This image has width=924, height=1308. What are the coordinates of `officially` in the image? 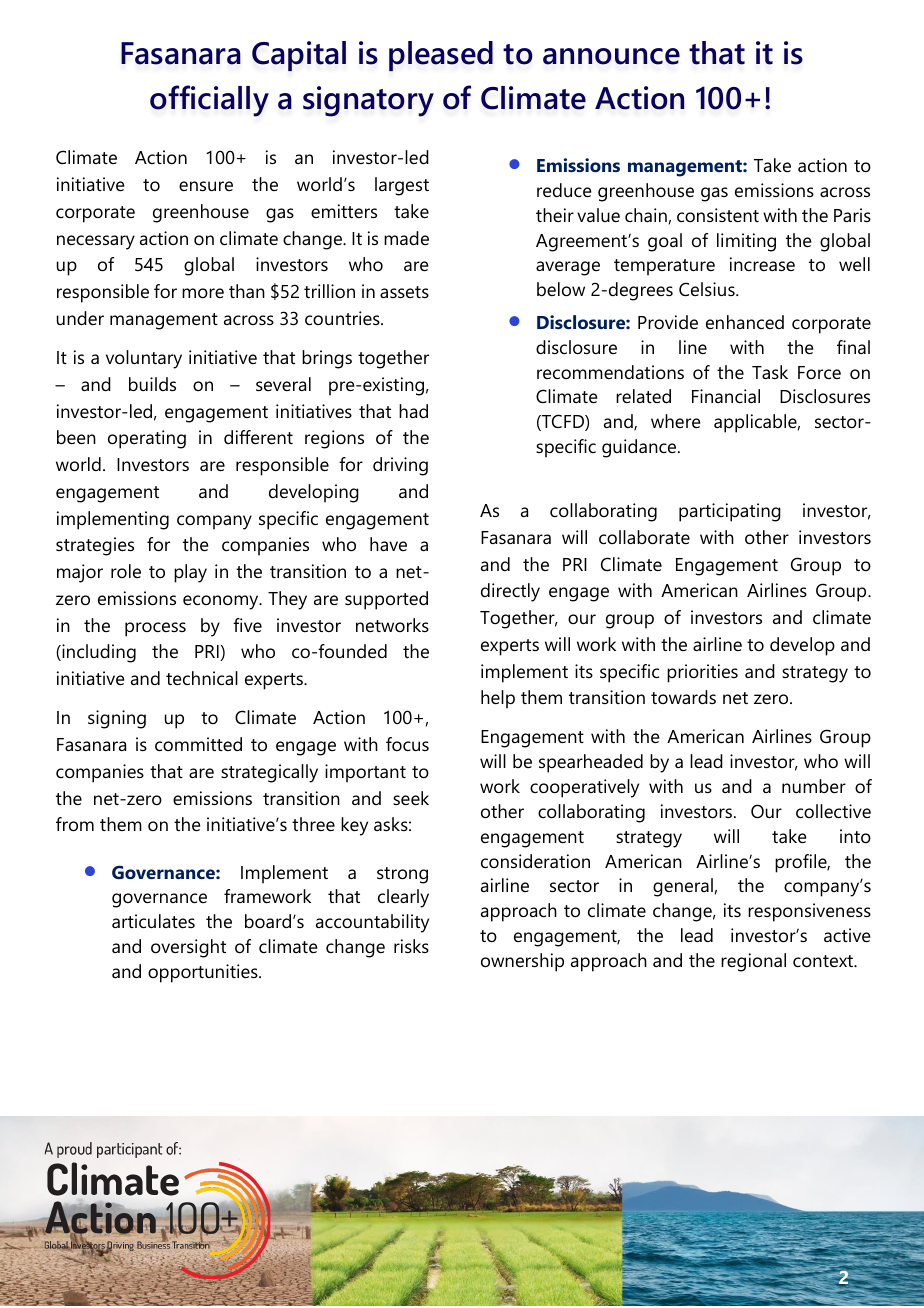 It's located at (209, 101).
